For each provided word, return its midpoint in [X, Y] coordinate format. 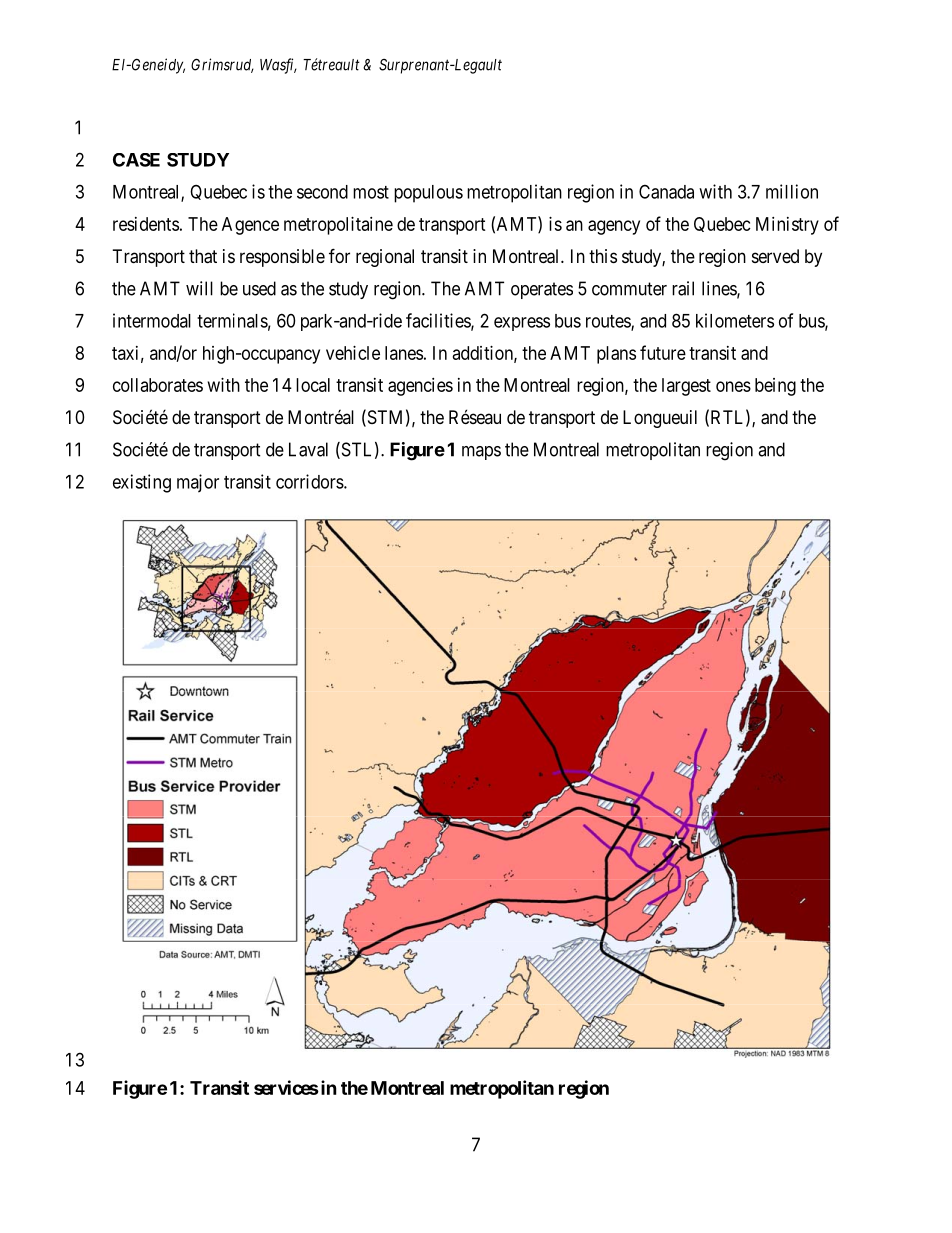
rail [683, 288]
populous [428, 194]
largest [686, 387]
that [203, 256]
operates [542, 290]
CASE [136, 160]
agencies [420, 387]
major [198, 483]
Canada [666, 191]
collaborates [158, 385]
